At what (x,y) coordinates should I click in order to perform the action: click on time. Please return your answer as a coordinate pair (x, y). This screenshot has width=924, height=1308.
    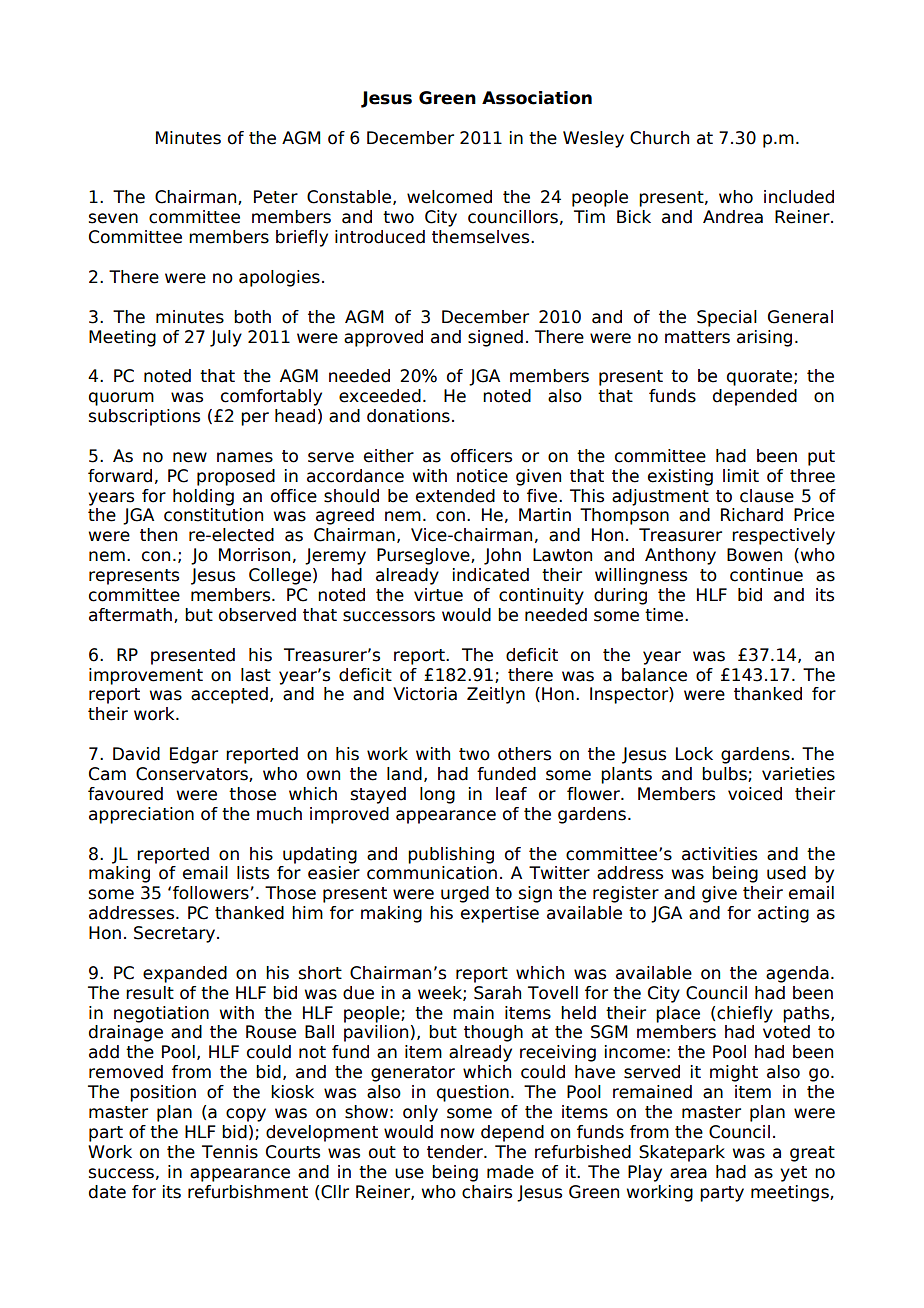
    Looking at the image, I should click on (665, 615).
